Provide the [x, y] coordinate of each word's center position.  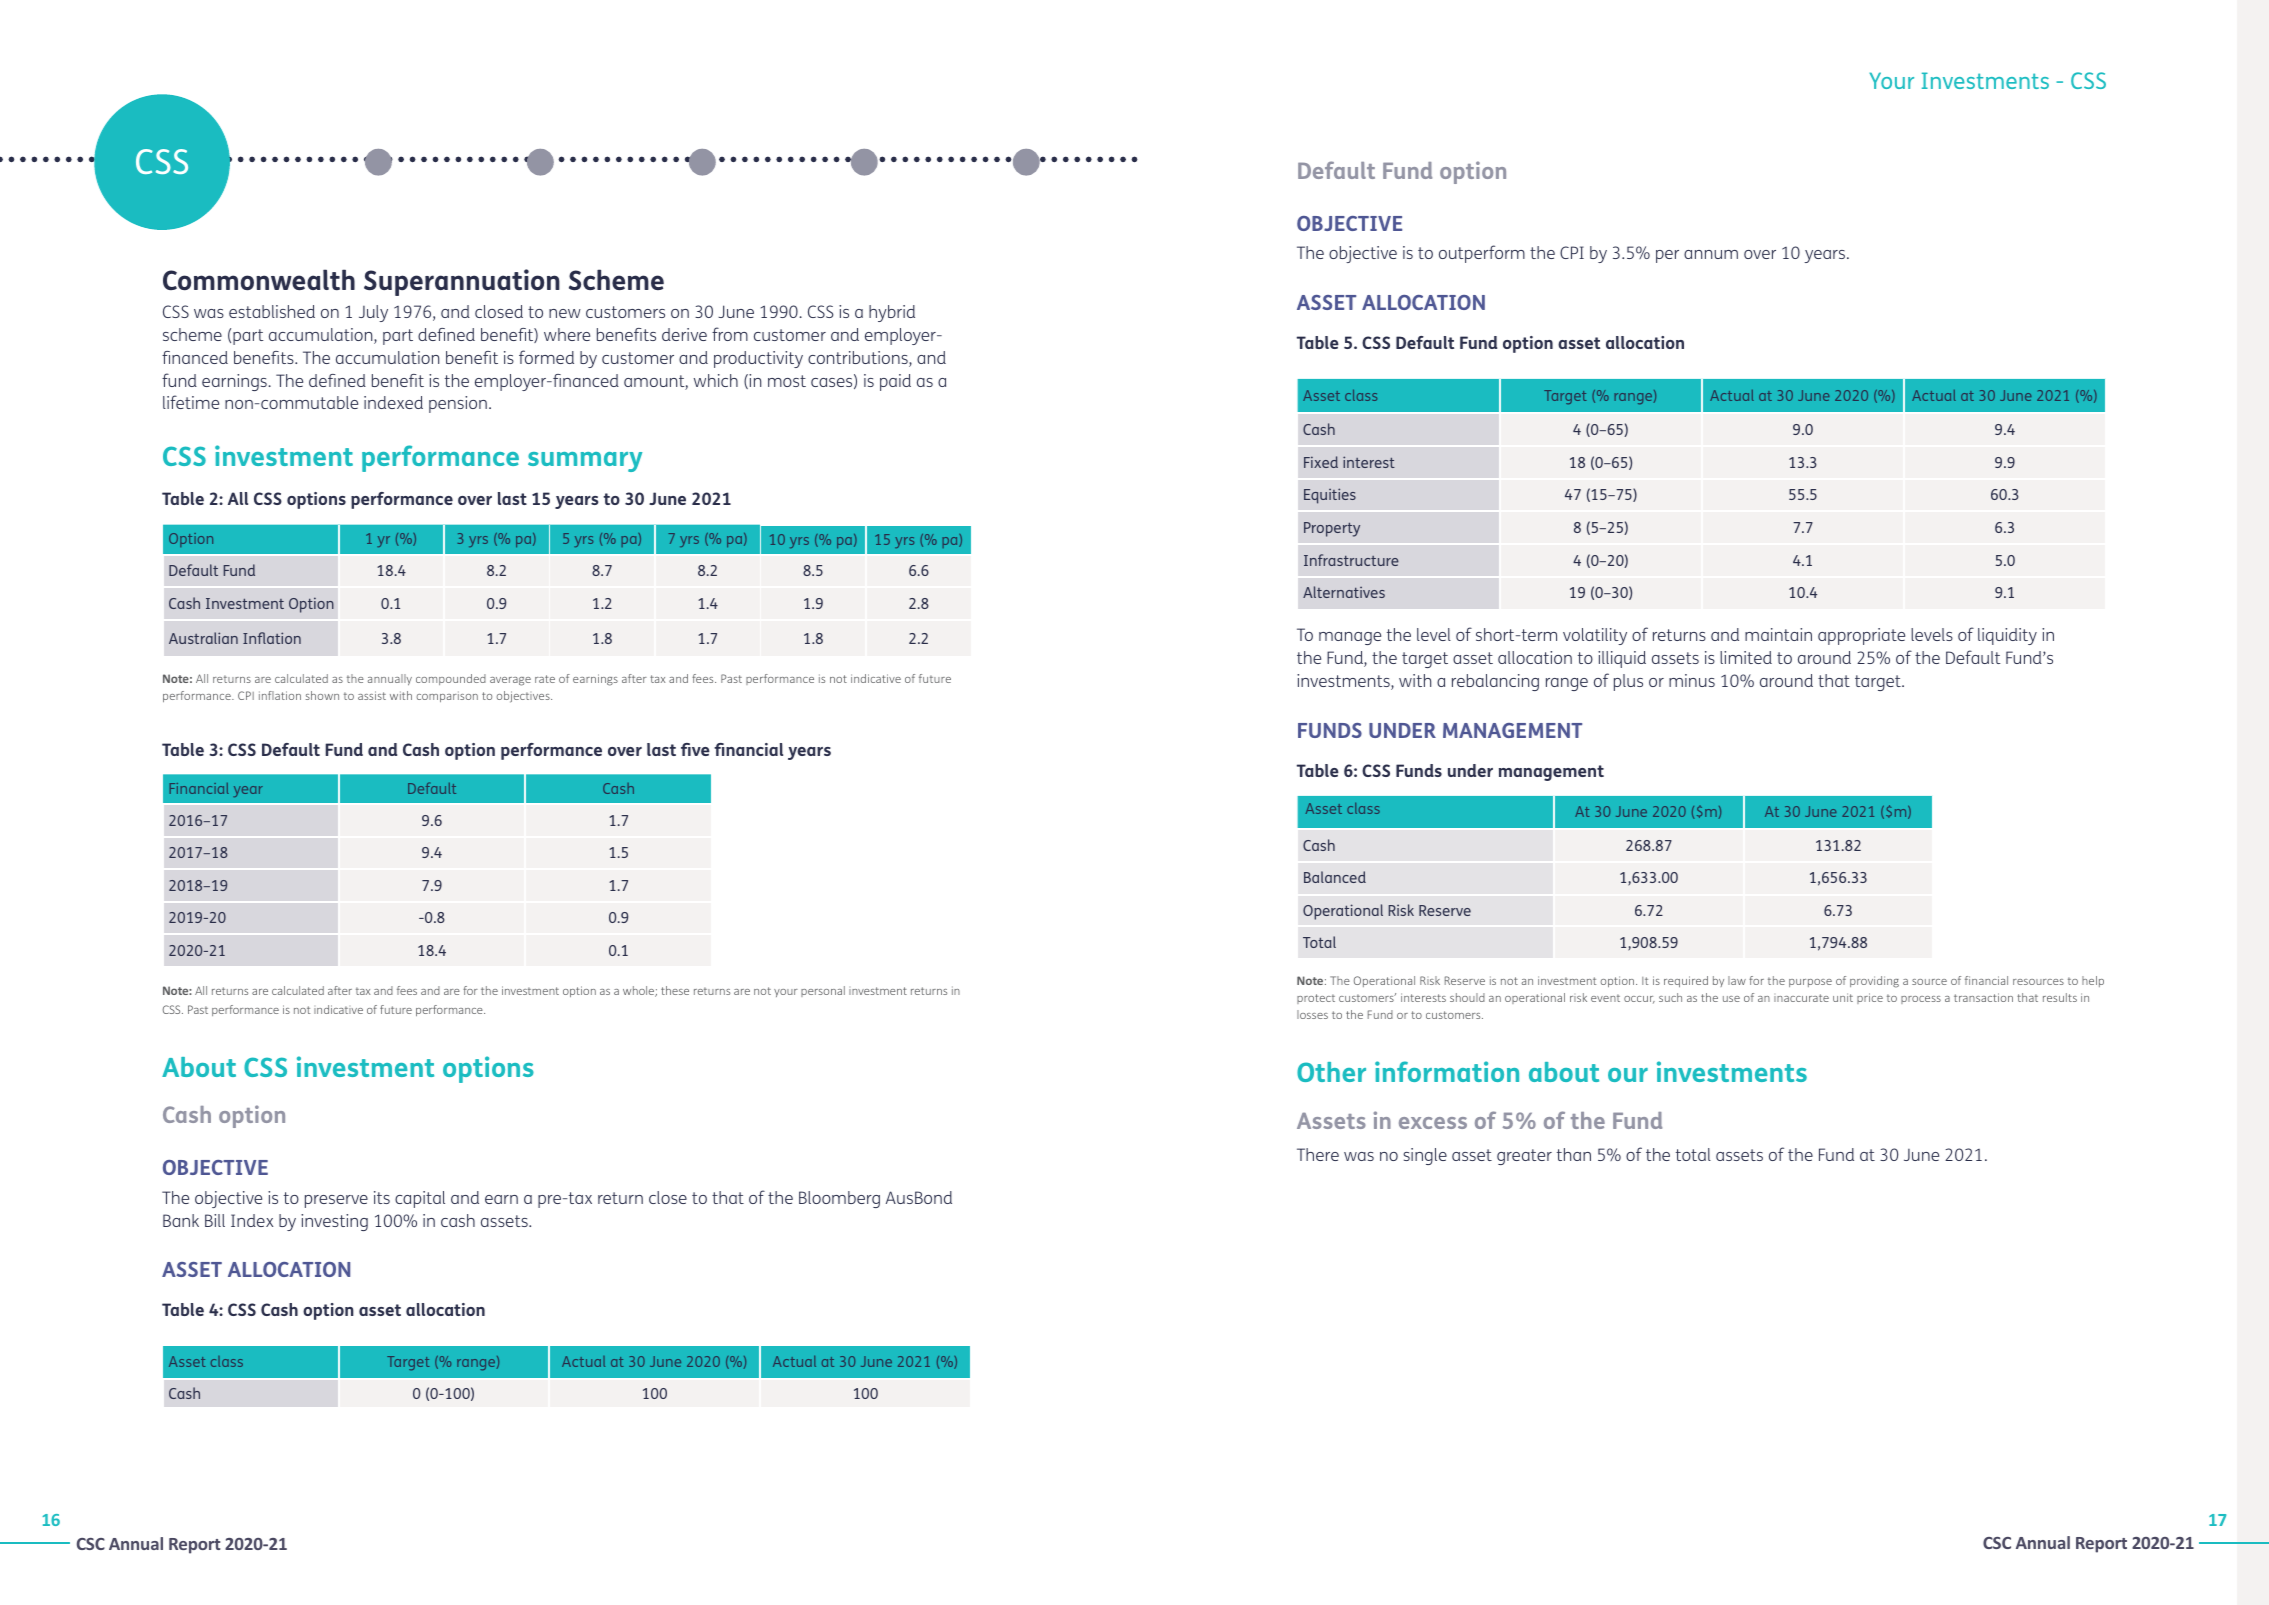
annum [1711, 254]
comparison [447, 696]
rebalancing [1495, 682]
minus [1692, 680]
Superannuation [462, 282]
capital [420, 1199]
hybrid [892, 313]
